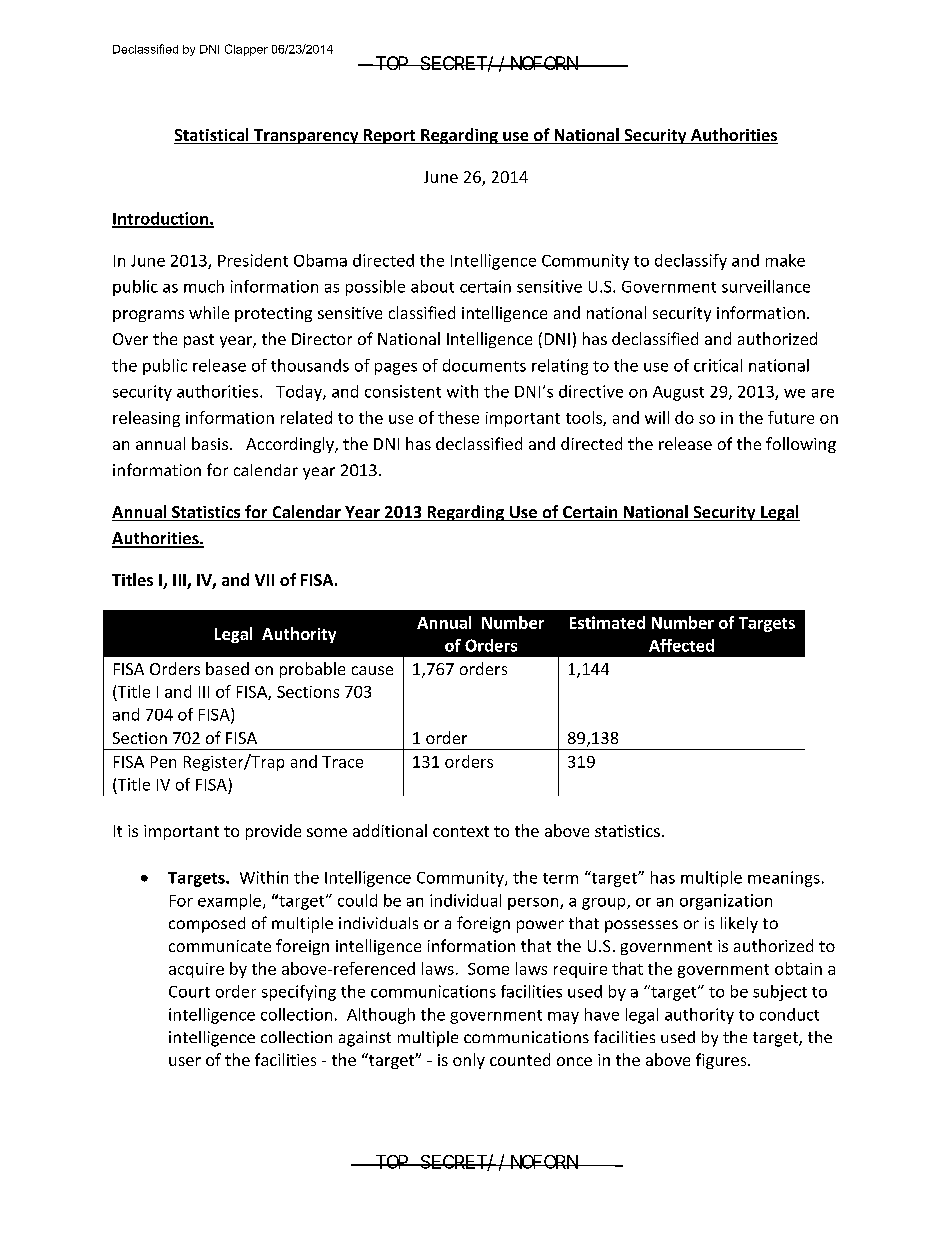 The width and height of the document is (952, 1233). Describe the element at coordinates (246, 50) in the document. I see `Clapper` at that location.
